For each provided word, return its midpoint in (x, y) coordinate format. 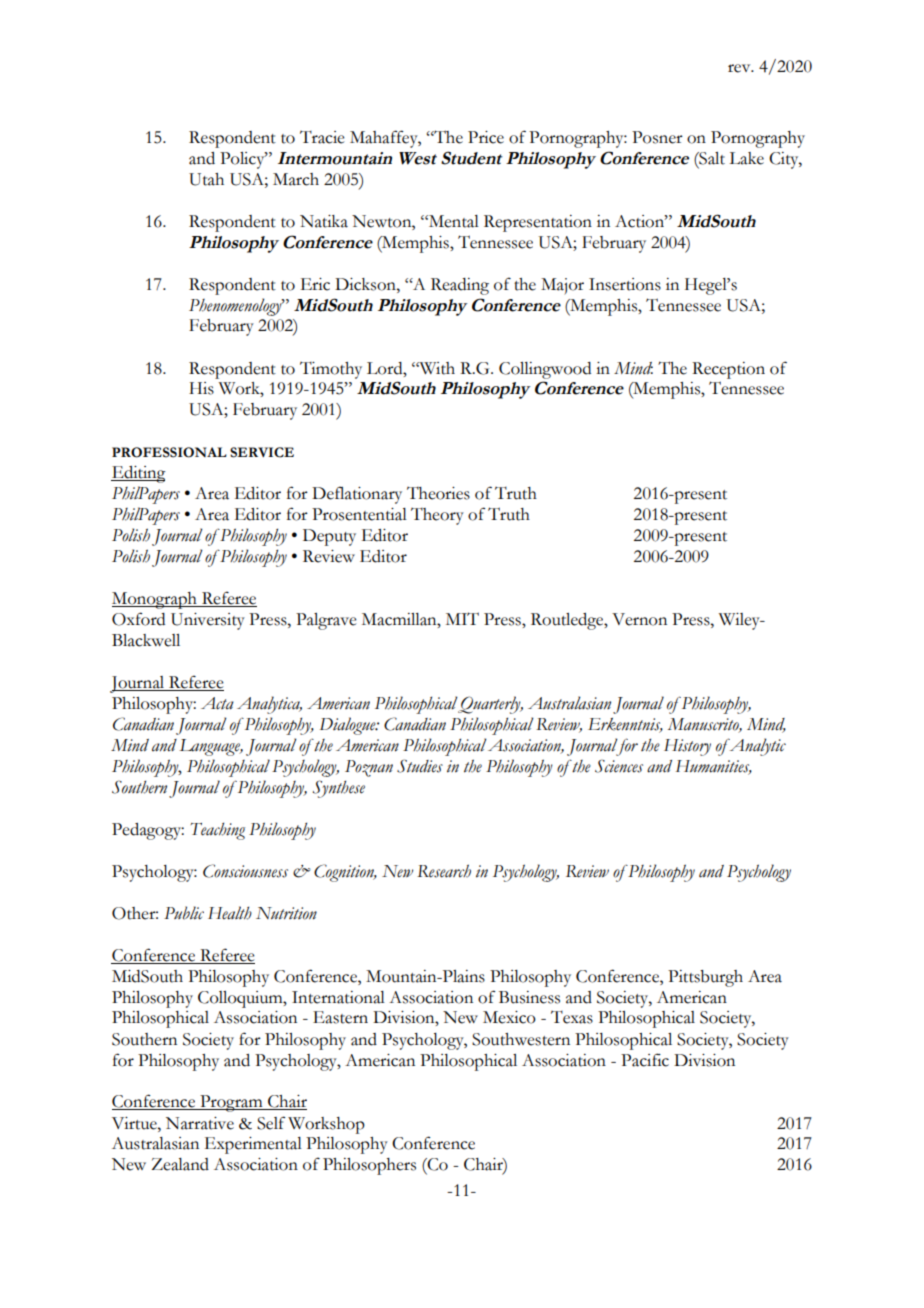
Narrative (200, 1123)
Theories (438, 493)
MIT (462, 618)
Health (230, 913)
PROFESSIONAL (169, 452)
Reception (728, 370)
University (208, 621)
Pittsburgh (705, 978)
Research (444, 871)
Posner (657, 137)
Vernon (639, 619)
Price (486, 137)
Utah (206, 179)
